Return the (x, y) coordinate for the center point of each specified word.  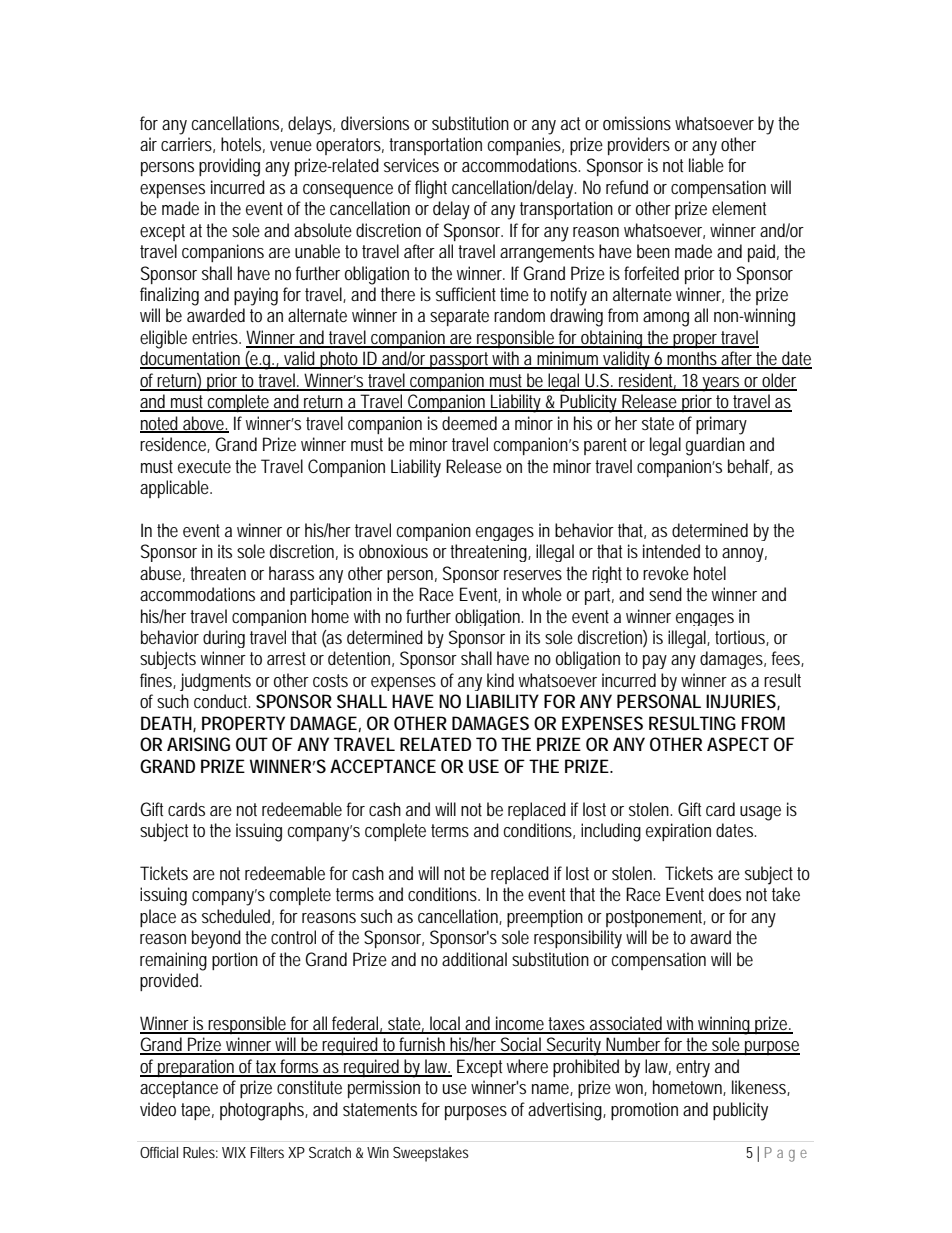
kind (500, 680)
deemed (469, 423)
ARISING (198, 744)
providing (229, 167)
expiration (678, 832)
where (527, 1066)
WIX (234, 1152)
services (411, 165)
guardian (715, 446)
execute (204, 466)
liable (706, 165)
